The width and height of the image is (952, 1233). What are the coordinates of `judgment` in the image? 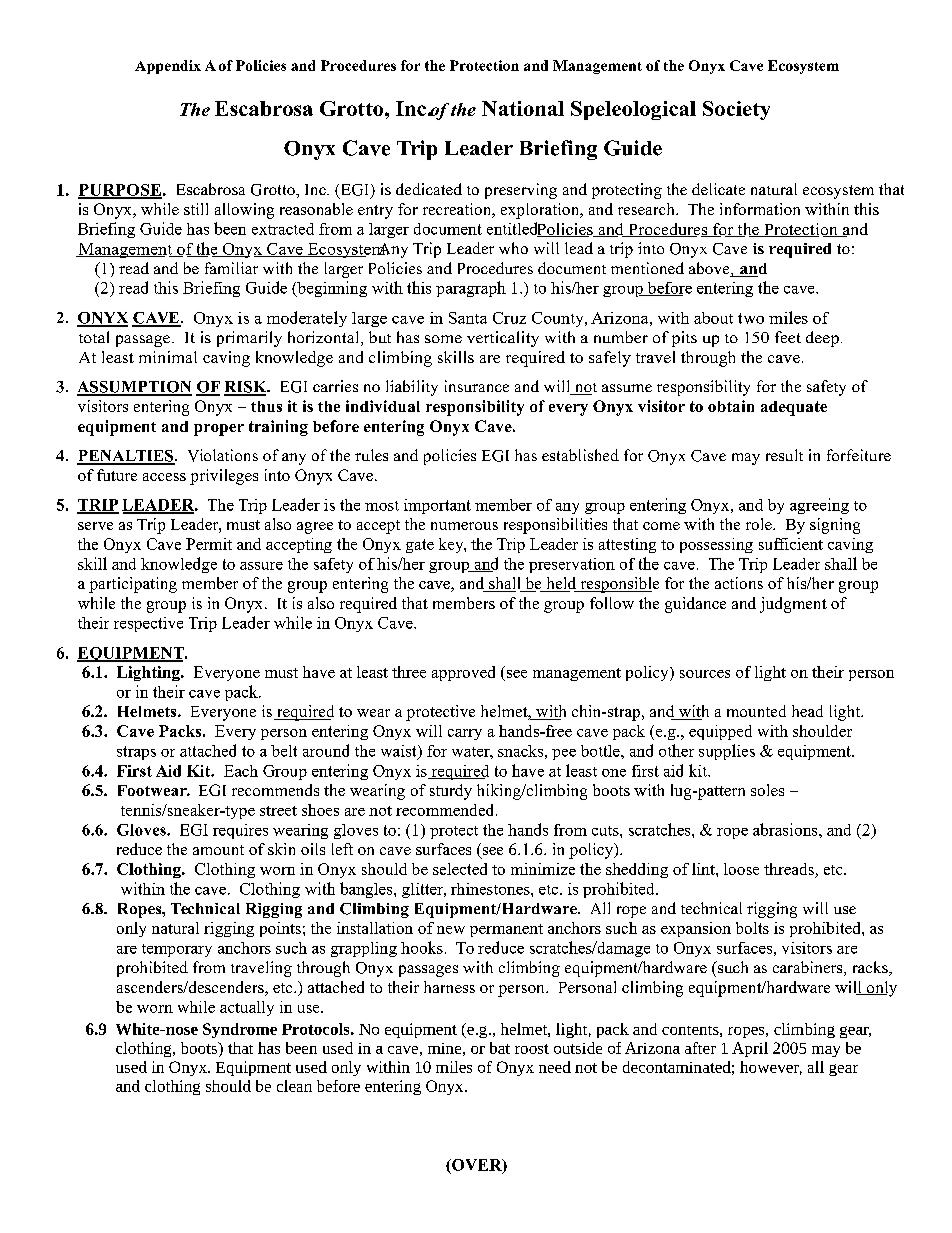 It's located at (793, 605).
